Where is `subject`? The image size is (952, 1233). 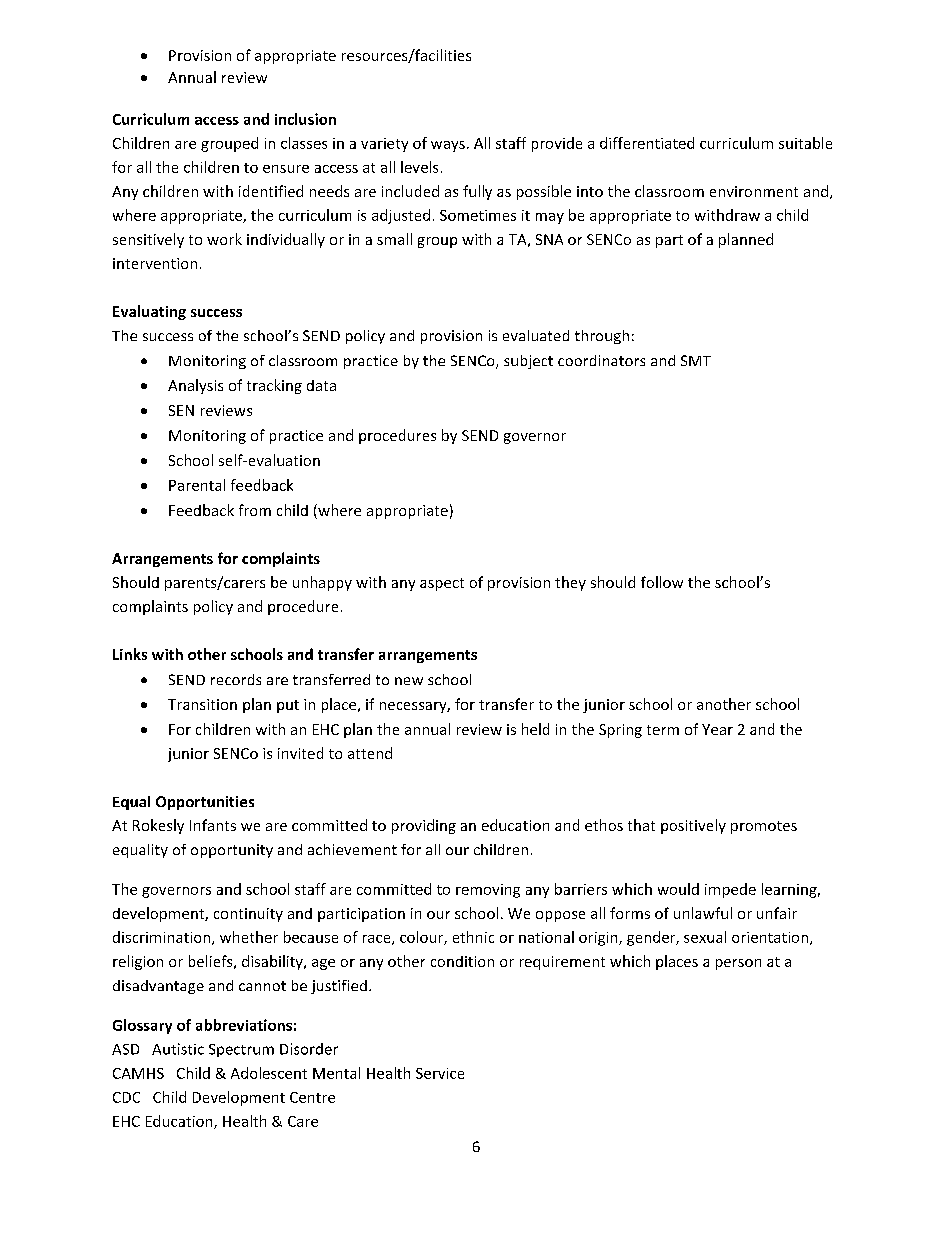
subject is located at coordinates (528, 362).
